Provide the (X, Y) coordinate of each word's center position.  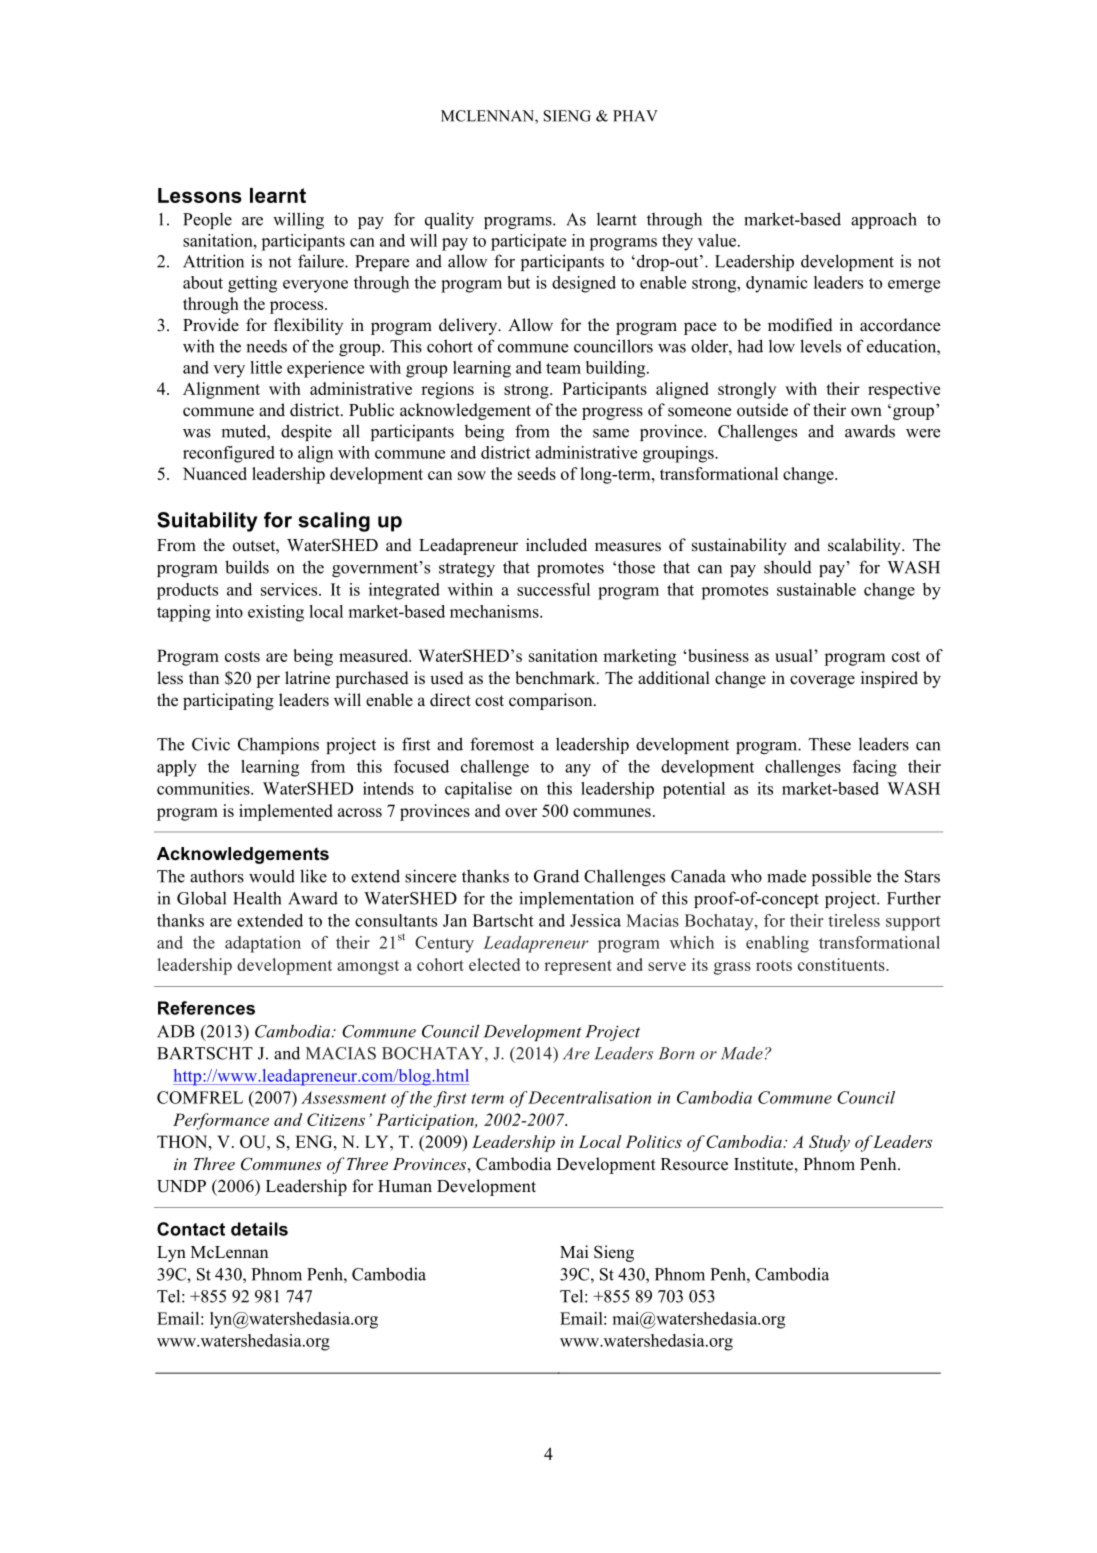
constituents (842, 964)
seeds (537, 473)
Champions (278, 745)
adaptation (263, 944)
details (259, 1229)
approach (884, 220)
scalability (865, 546)
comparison (552, 701)
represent (578, 967)
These (830, 744)
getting (252, 284)
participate (528, 242)
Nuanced (215, 473)
